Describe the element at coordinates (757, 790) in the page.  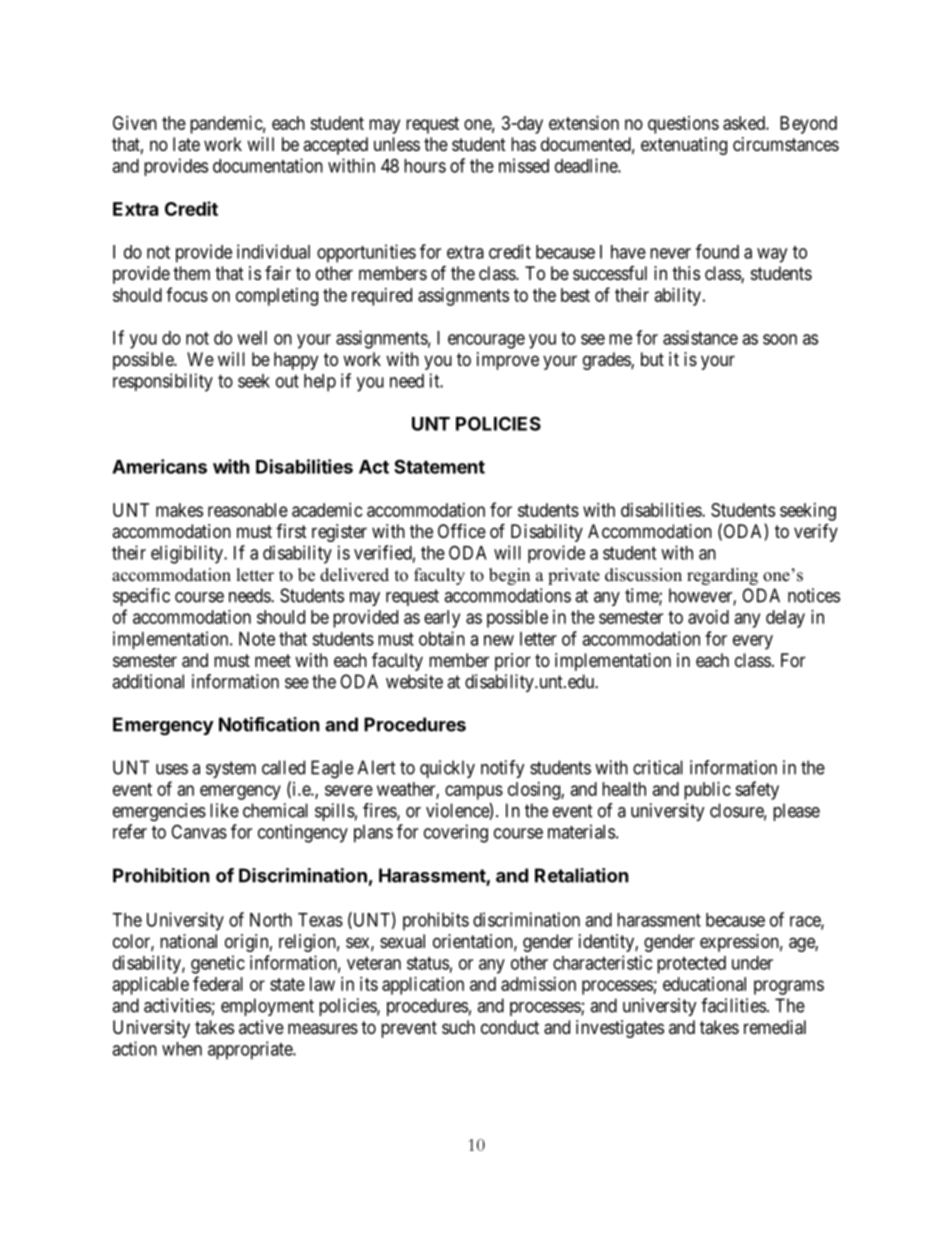
I see `safety` at that location.
